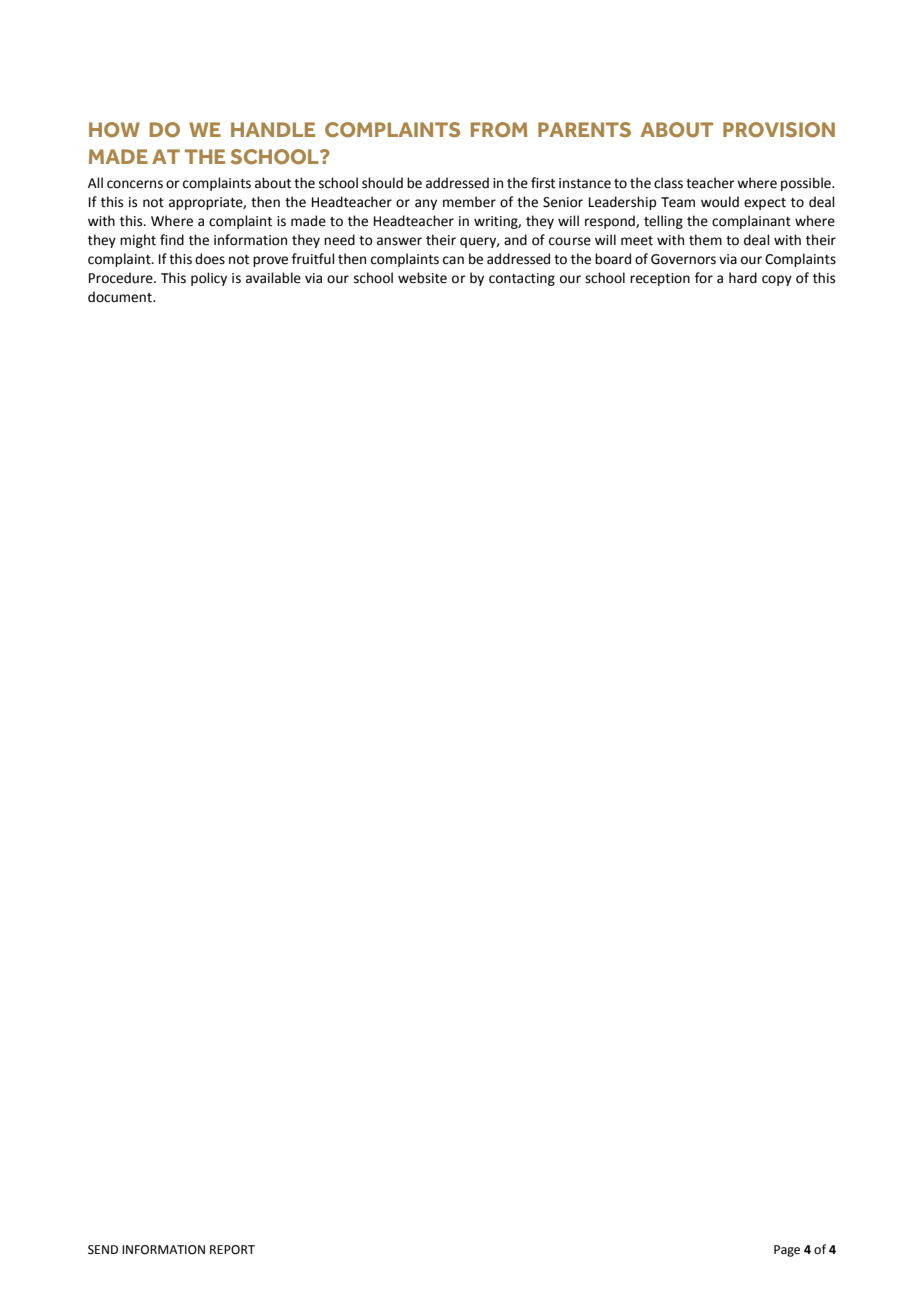  I want to click on member, so click(469, 202).
